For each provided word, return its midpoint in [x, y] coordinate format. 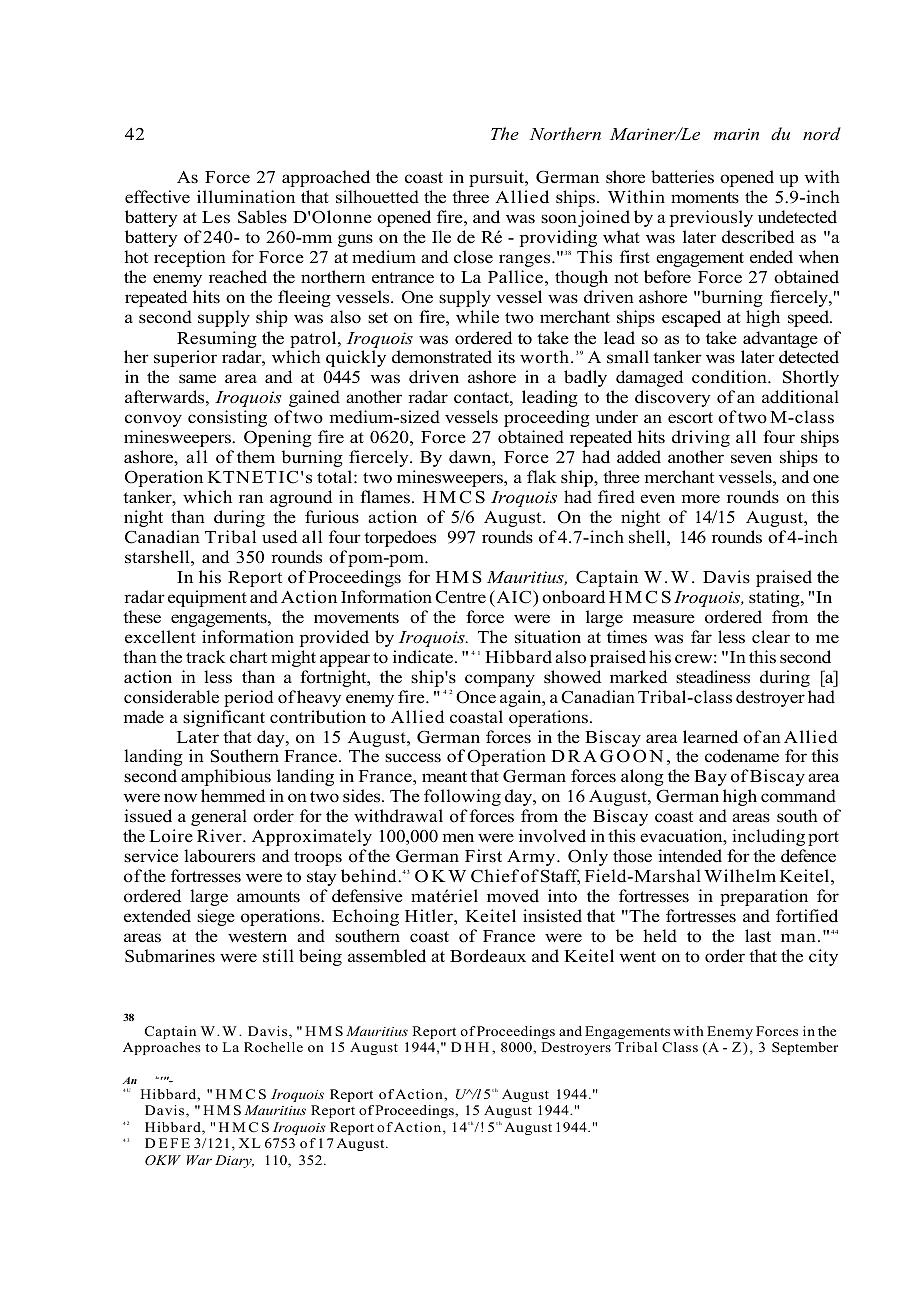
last [758, 936]
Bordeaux [488, 956]
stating [775, 598]
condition [730, 377]
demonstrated [442, 357]
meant [444, 777]
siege [216, 917]
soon [559, 219]
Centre [460, 597]
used [279, 537]
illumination [246, 197]
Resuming [217, 339]
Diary [234, 1161]
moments [705, 198]
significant [224, 718]
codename [742, 756]
